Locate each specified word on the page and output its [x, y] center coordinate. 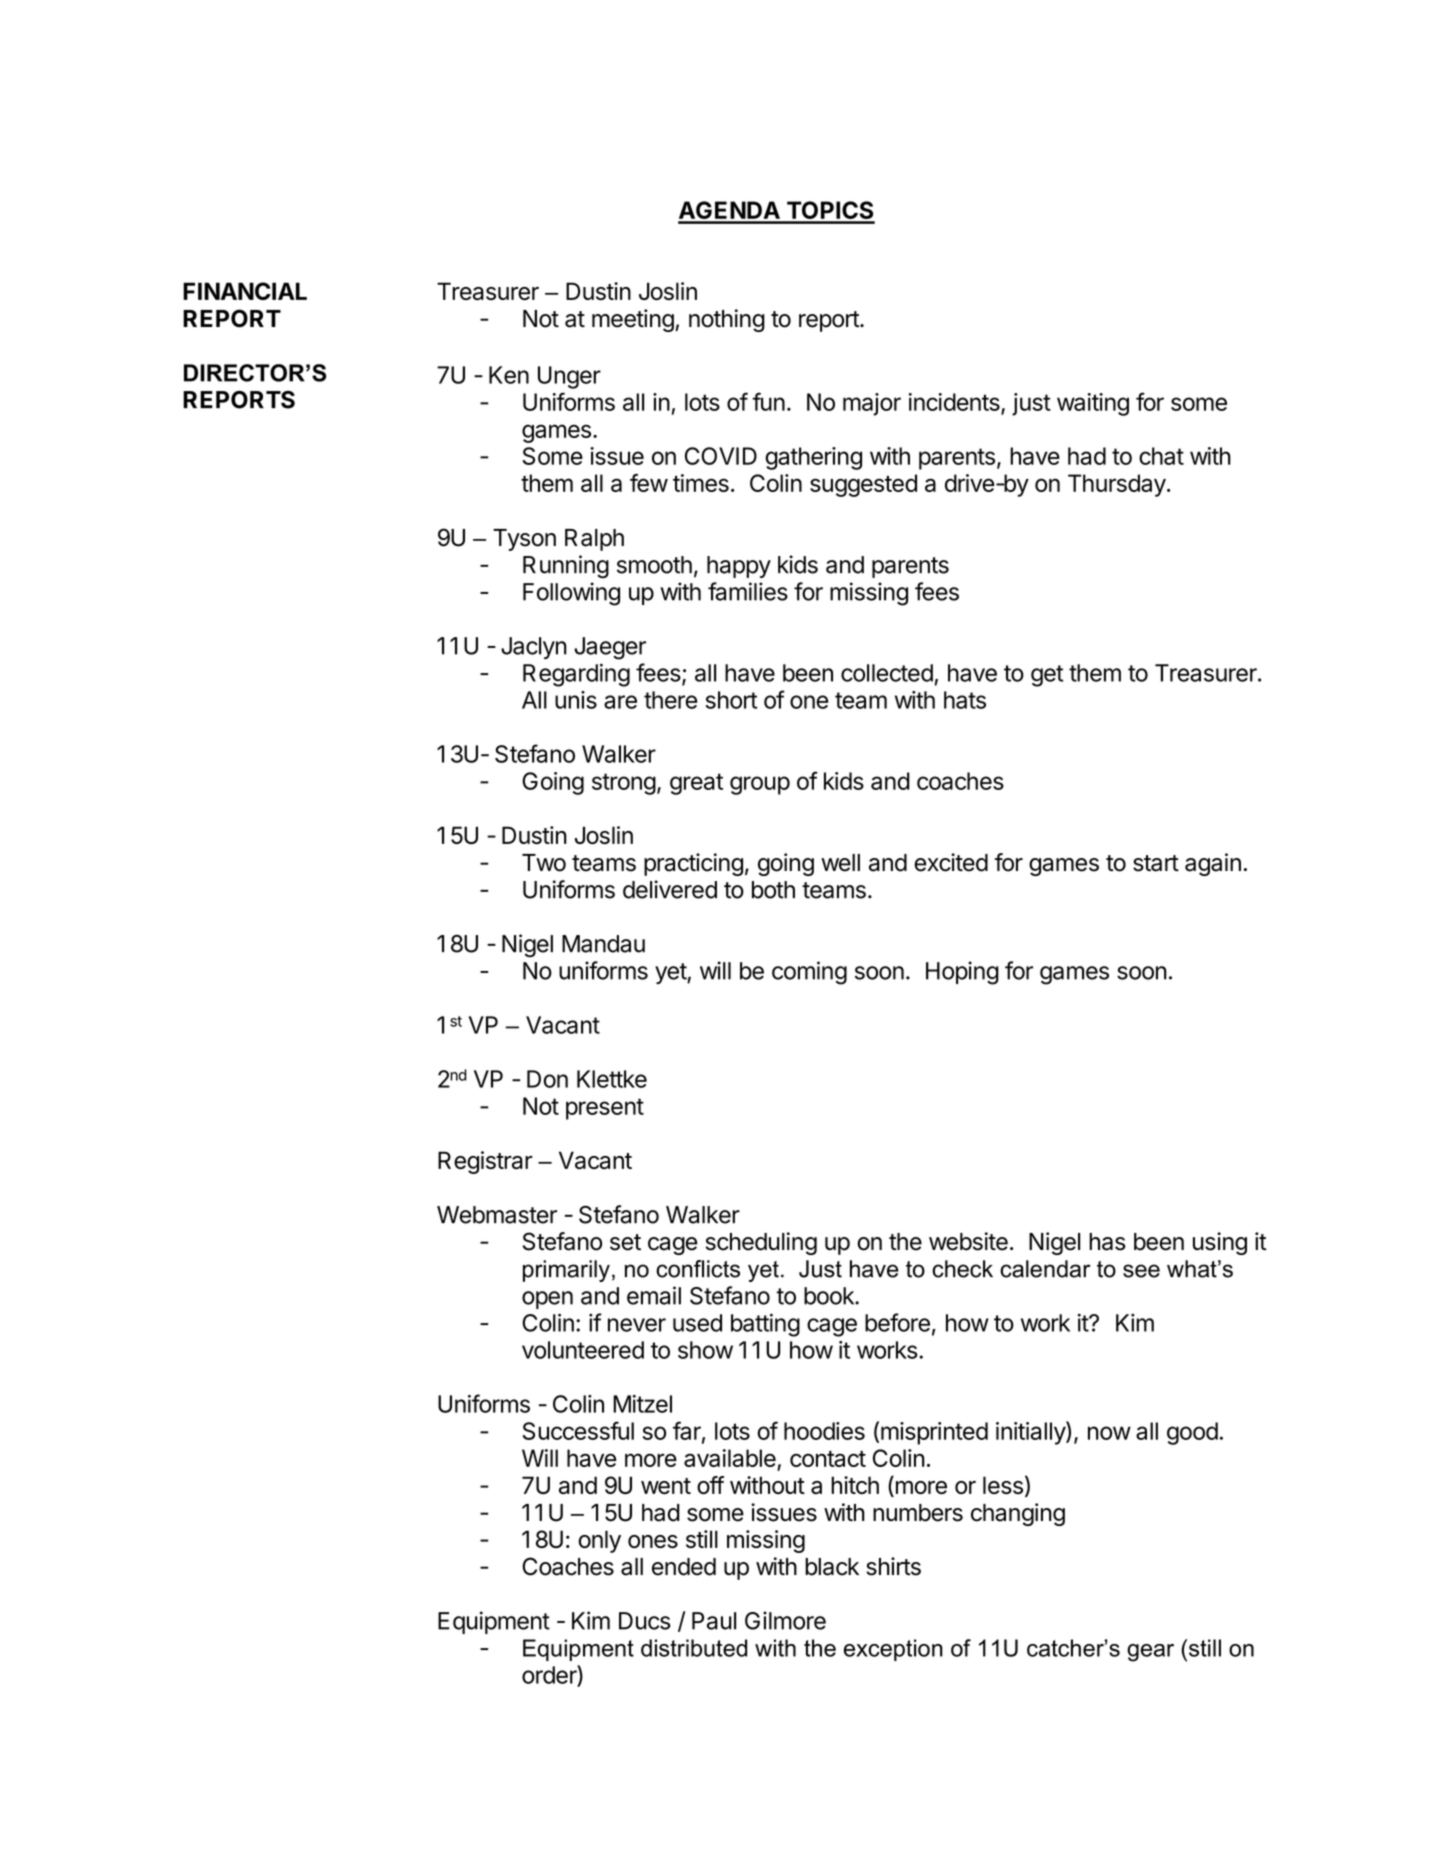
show [705, 1350]
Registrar [485, 1162]
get [1047, 676]
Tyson [524, 540]
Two [544, 863]
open [547, 1300]
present [605, 1109]
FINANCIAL [245, 291]
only [599, 1541]
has [1107, 1242]
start [1156, 863]
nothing [727, 320]
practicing [693, 864]
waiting [1093, 404]
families [748, 591]
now [1109, 1433]
